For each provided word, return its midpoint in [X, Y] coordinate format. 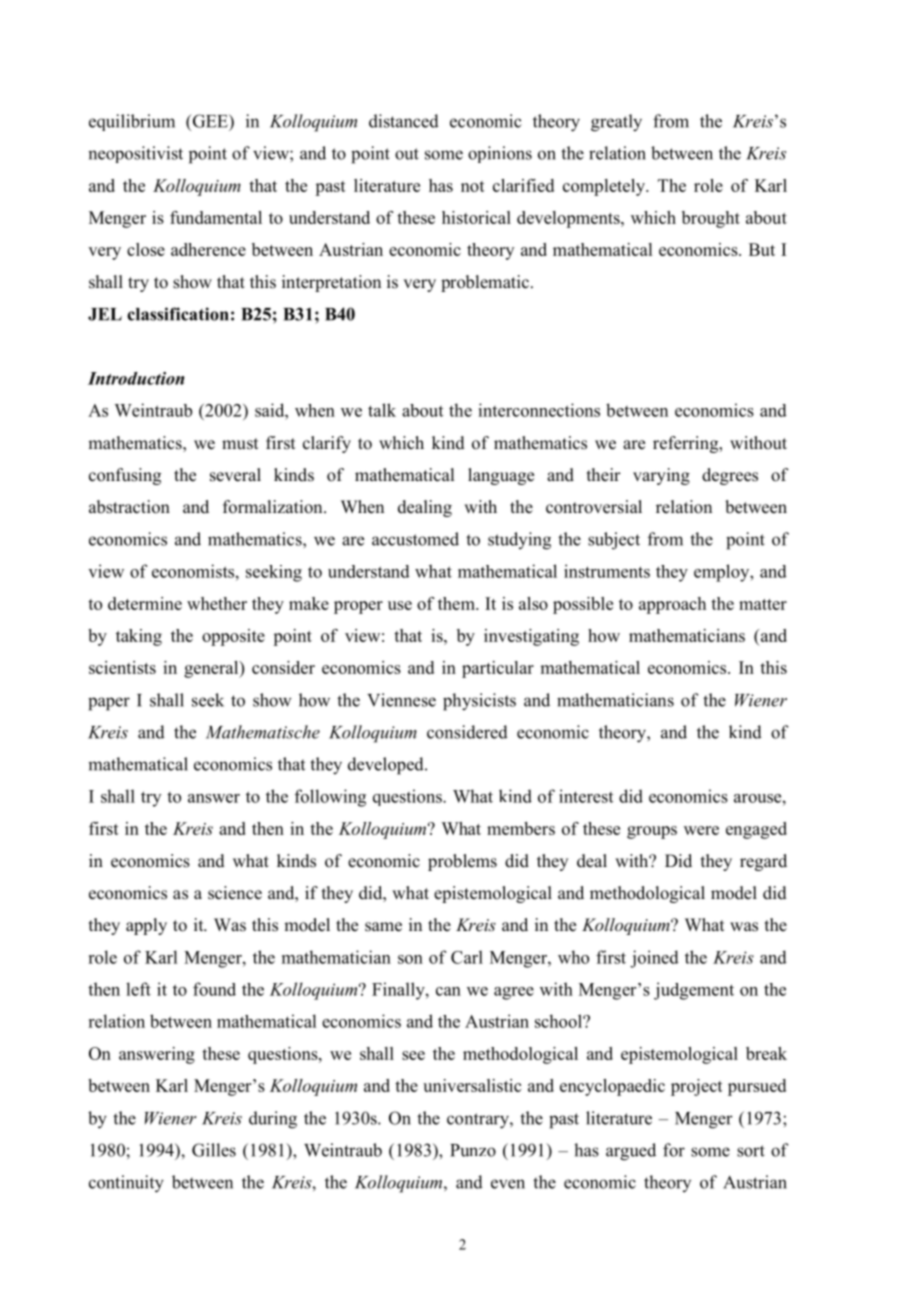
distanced [404, 121]
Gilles [214, 1150]
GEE [210, 121]
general [212, 669]
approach [672, 605]
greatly [616, 123]
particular [498, 669]
